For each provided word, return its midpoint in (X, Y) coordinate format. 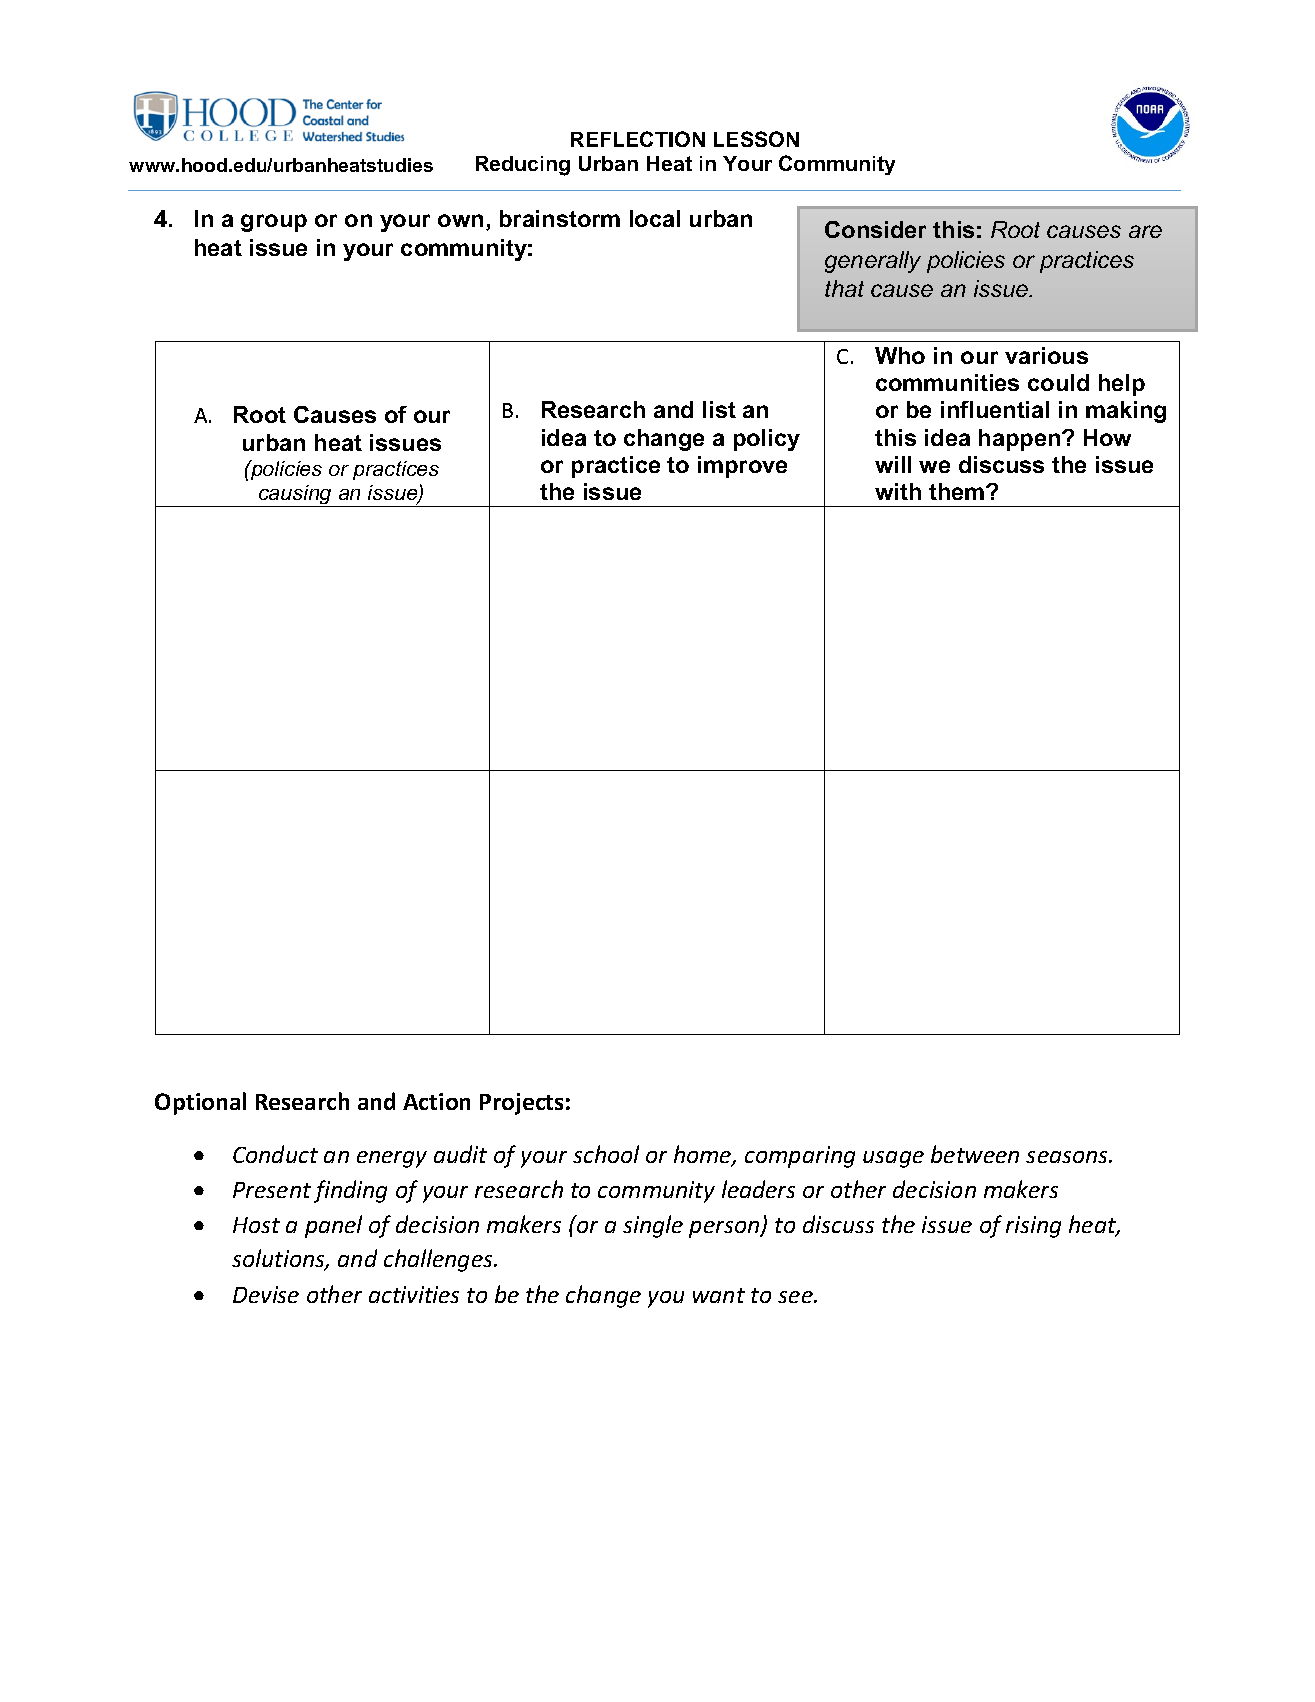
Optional (200, 1103)
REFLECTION (638, 139)
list (719, 409)
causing (296, 496)
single (653, 1226)
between (975, 1154)
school (606, 1154)
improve (742, 467)
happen (1021, 440)
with (898, 491)
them (958, 491)
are (1145, 231)
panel (333, 1226)
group (274, 223)
